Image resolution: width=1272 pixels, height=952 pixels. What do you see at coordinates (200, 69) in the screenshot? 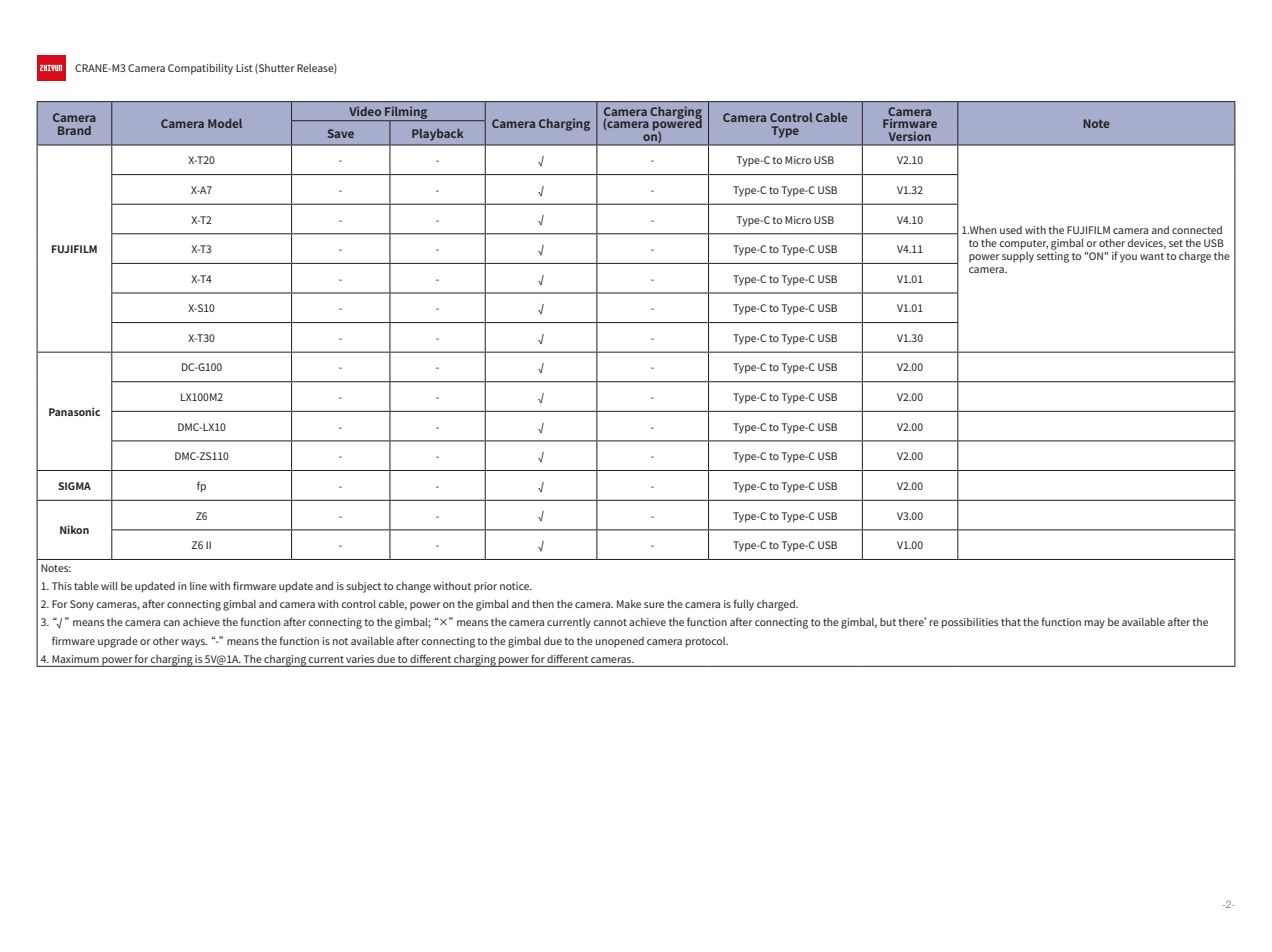
I see `Compatibility` at bounding box center [200, 69].
